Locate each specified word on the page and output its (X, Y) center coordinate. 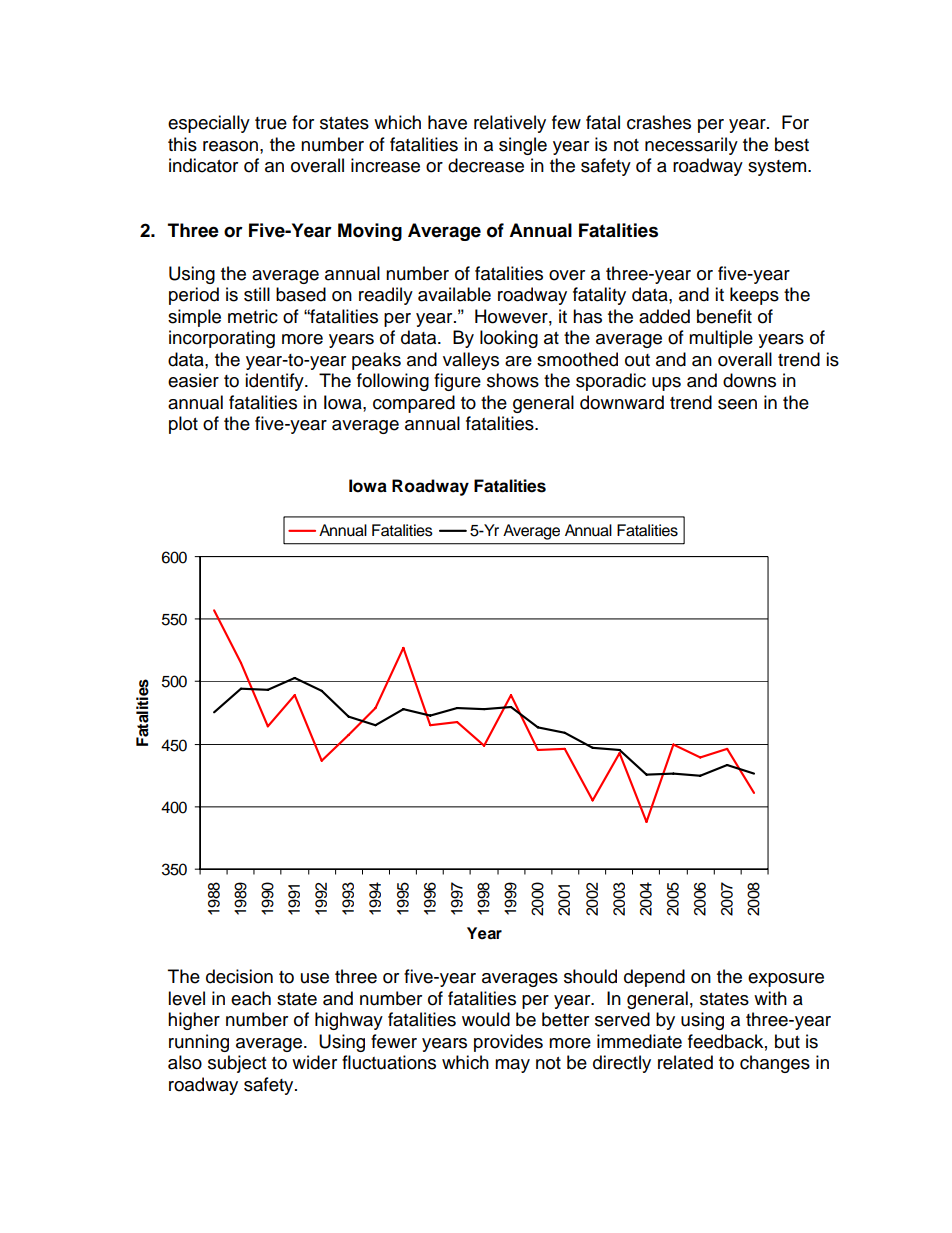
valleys (471, 361)
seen (737, 404)
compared (414, 404)
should (590, 976)
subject (237, 1064)
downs (749, 380)
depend (654, 978)
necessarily (691, 146)
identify (275, 382)
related (685, 1062)
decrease (486, 165)
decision (239, 976)
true (271, 123)
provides (508, 1043)
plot (183, 425)
